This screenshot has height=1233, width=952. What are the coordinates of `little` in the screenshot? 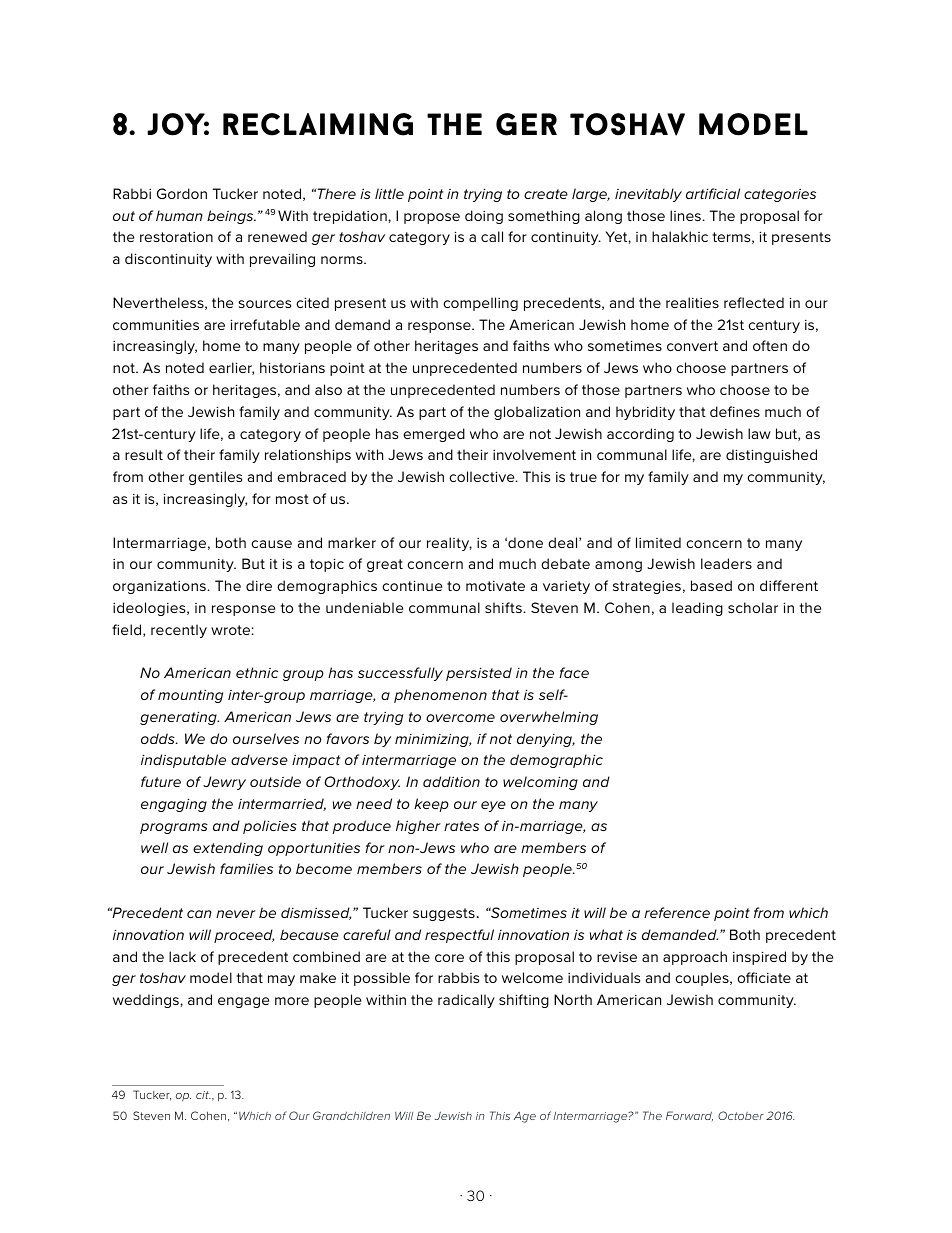 It's located at (389, 193).
